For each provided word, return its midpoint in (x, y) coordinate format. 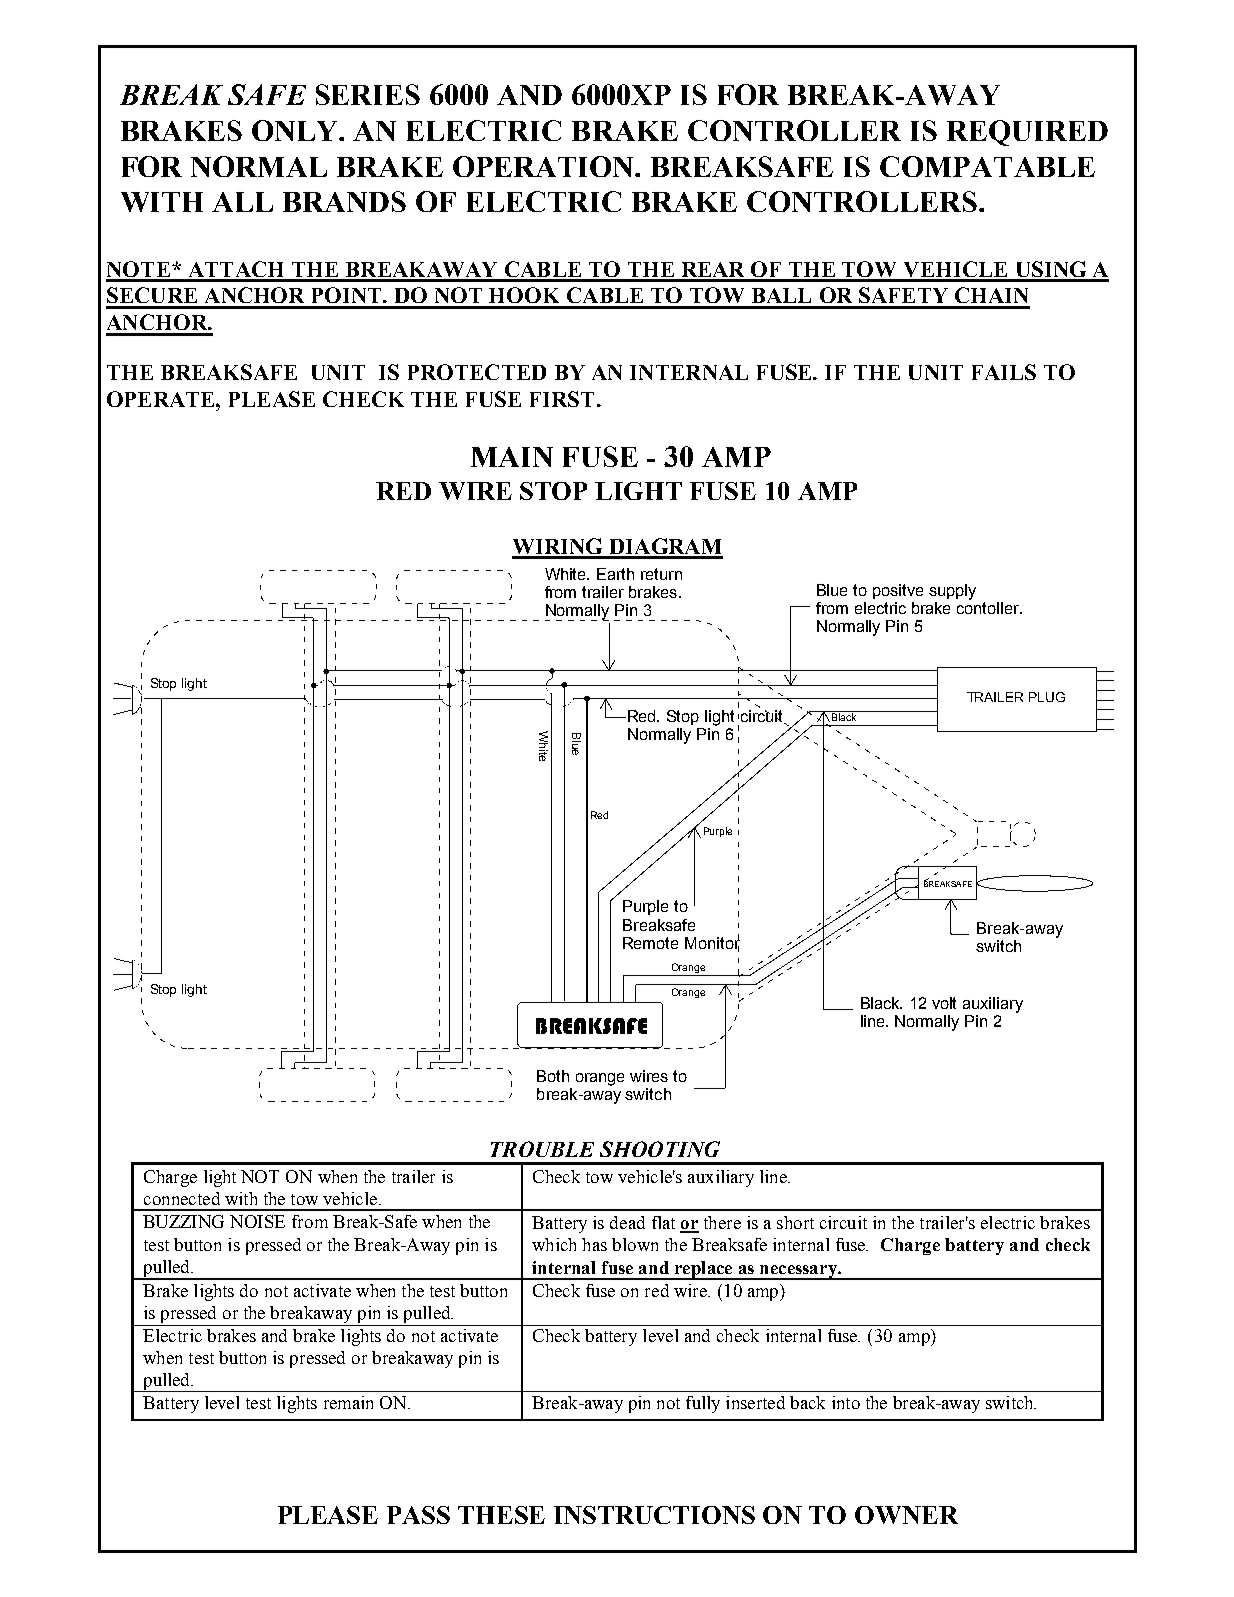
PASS (418, 1515)
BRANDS (344, 201)
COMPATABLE (987, 166)
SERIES (368, 94)
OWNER (906, 1515)
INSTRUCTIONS (654, 1515)
